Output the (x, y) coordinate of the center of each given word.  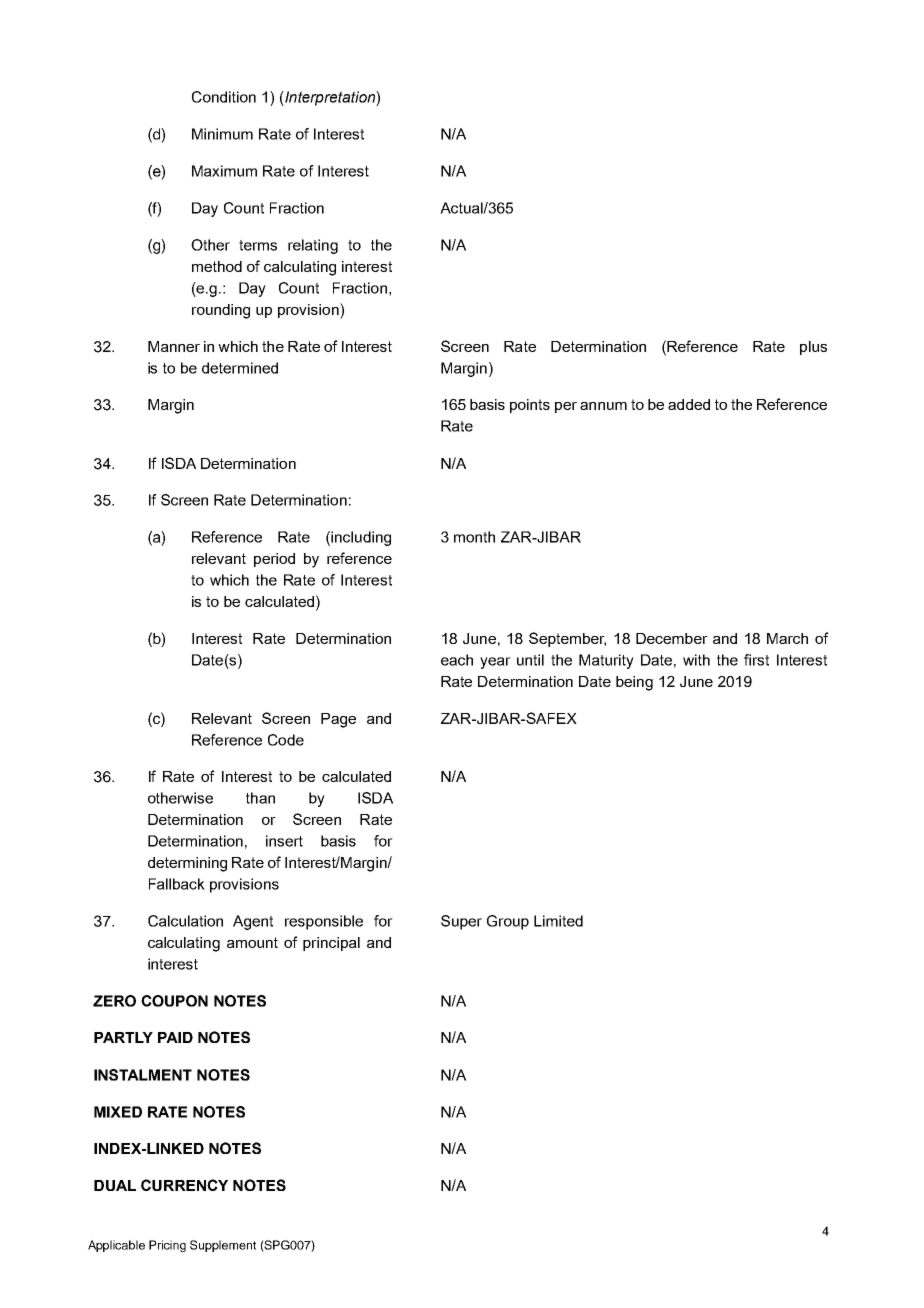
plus (813, 348)
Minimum (222, 134)
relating (313, 246)
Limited (558, 921)
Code (286, 740)
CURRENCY (184, 1185)
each (457, 660)
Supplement (223, 1246)
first (756, 660)
